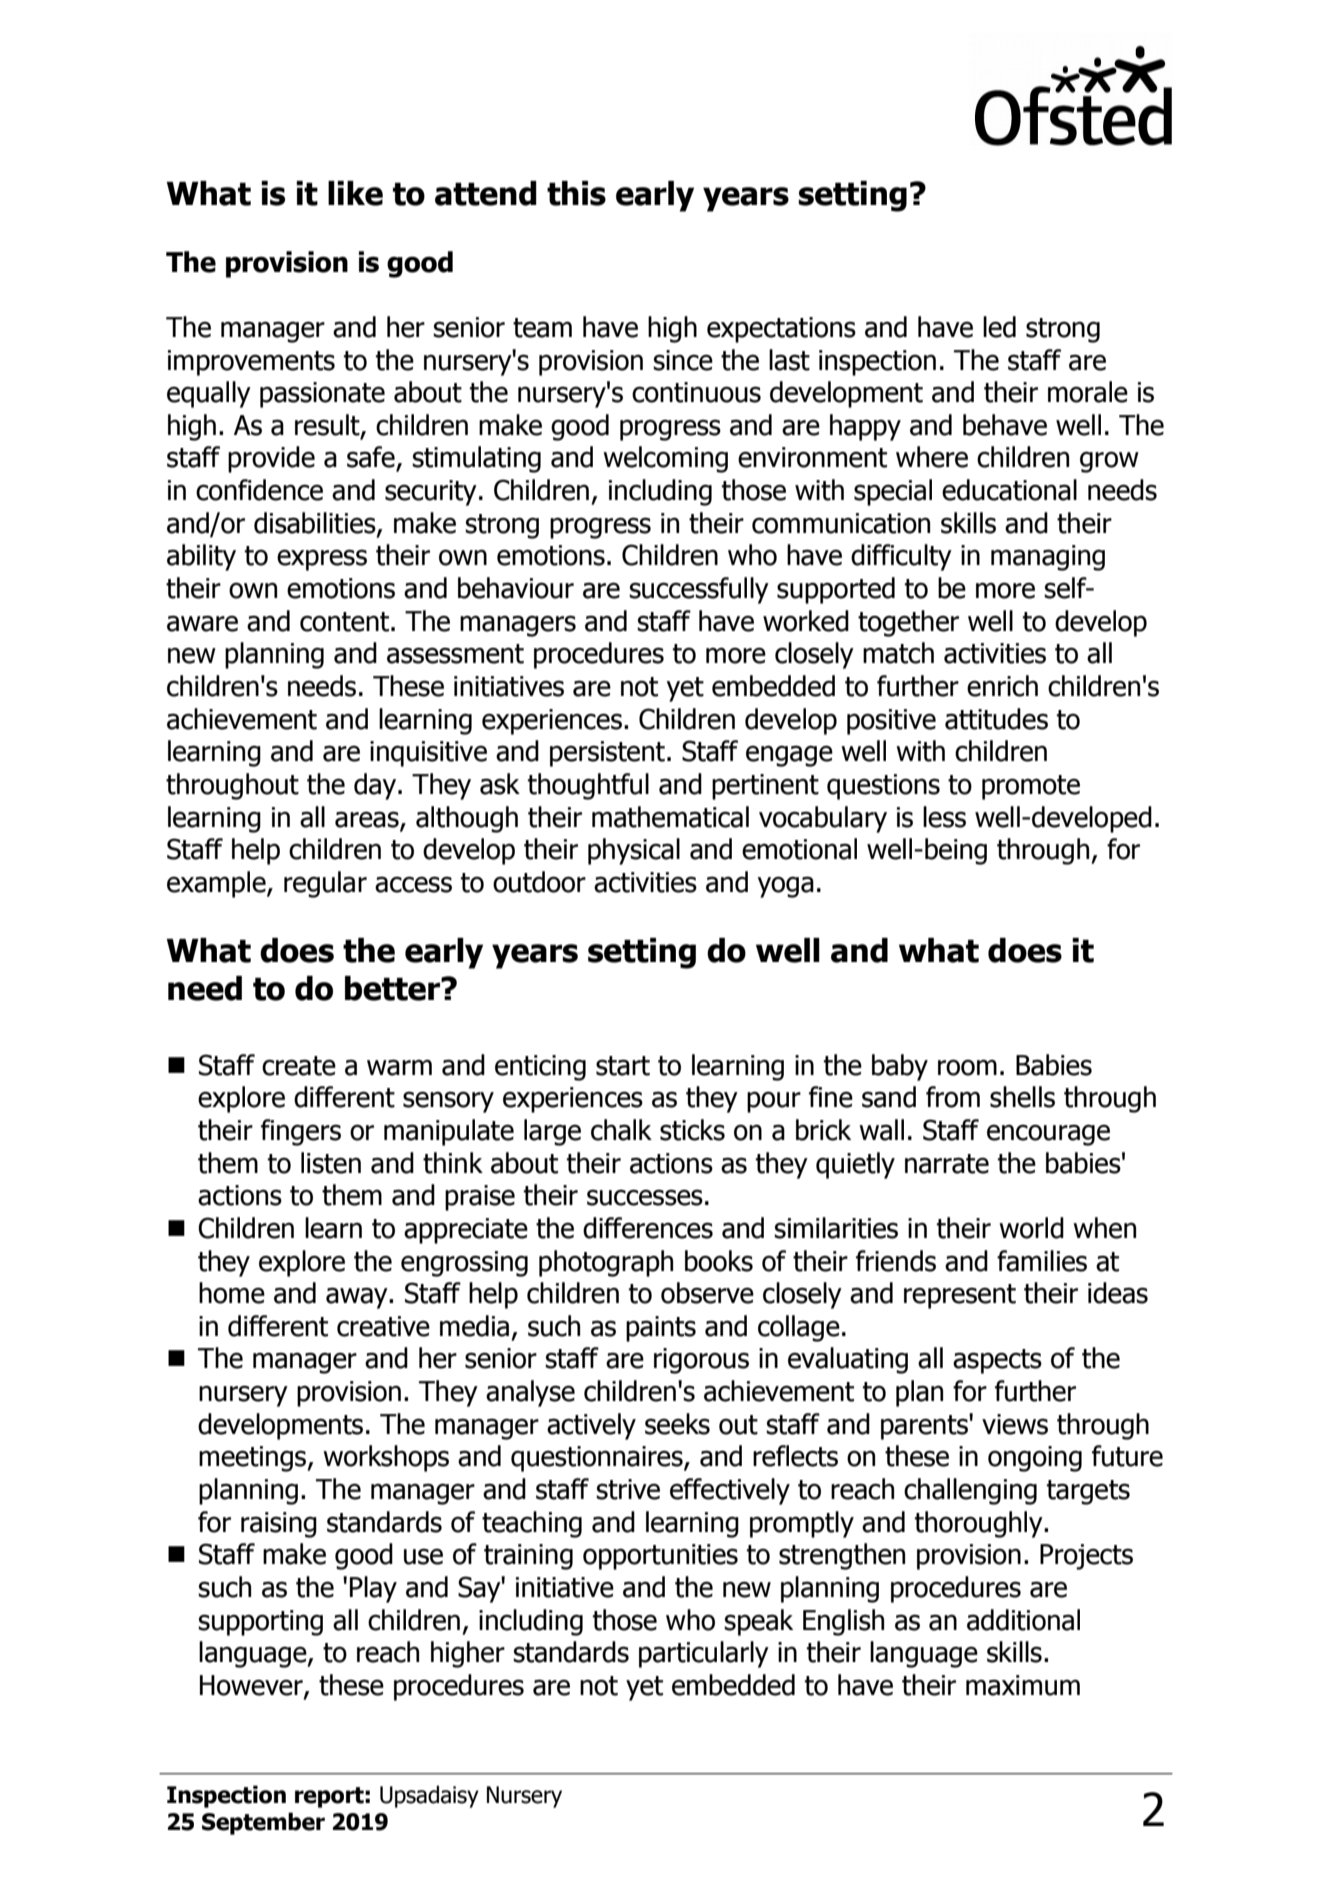 This page has width=1332, height=1889. I want to click on room, so click(967, 1067).
